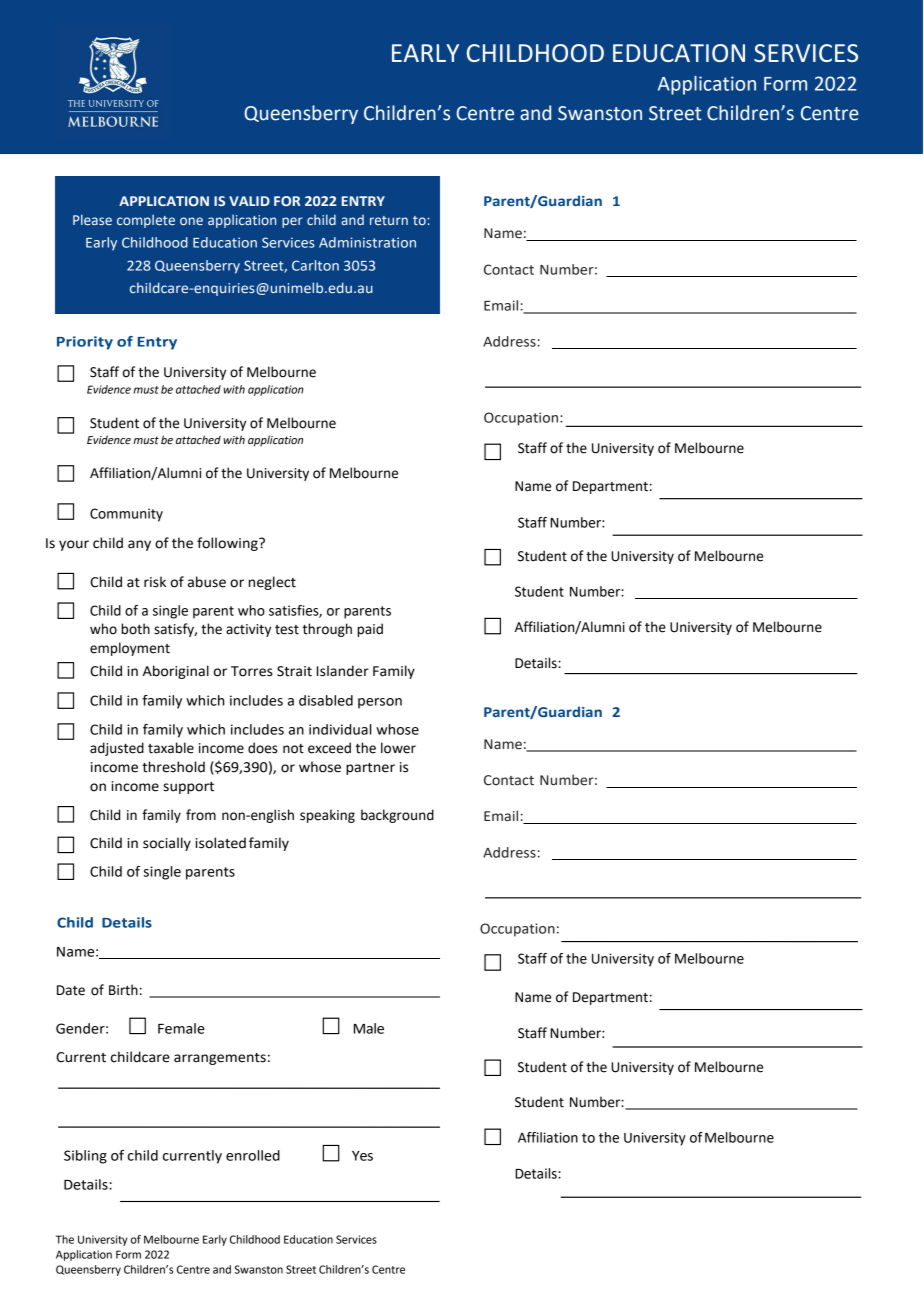 The height and width of the image is (1307, 924). What do you see at coordinates (249, 201) in the image?
I see `VALID` at bounding box center [249, 201].
